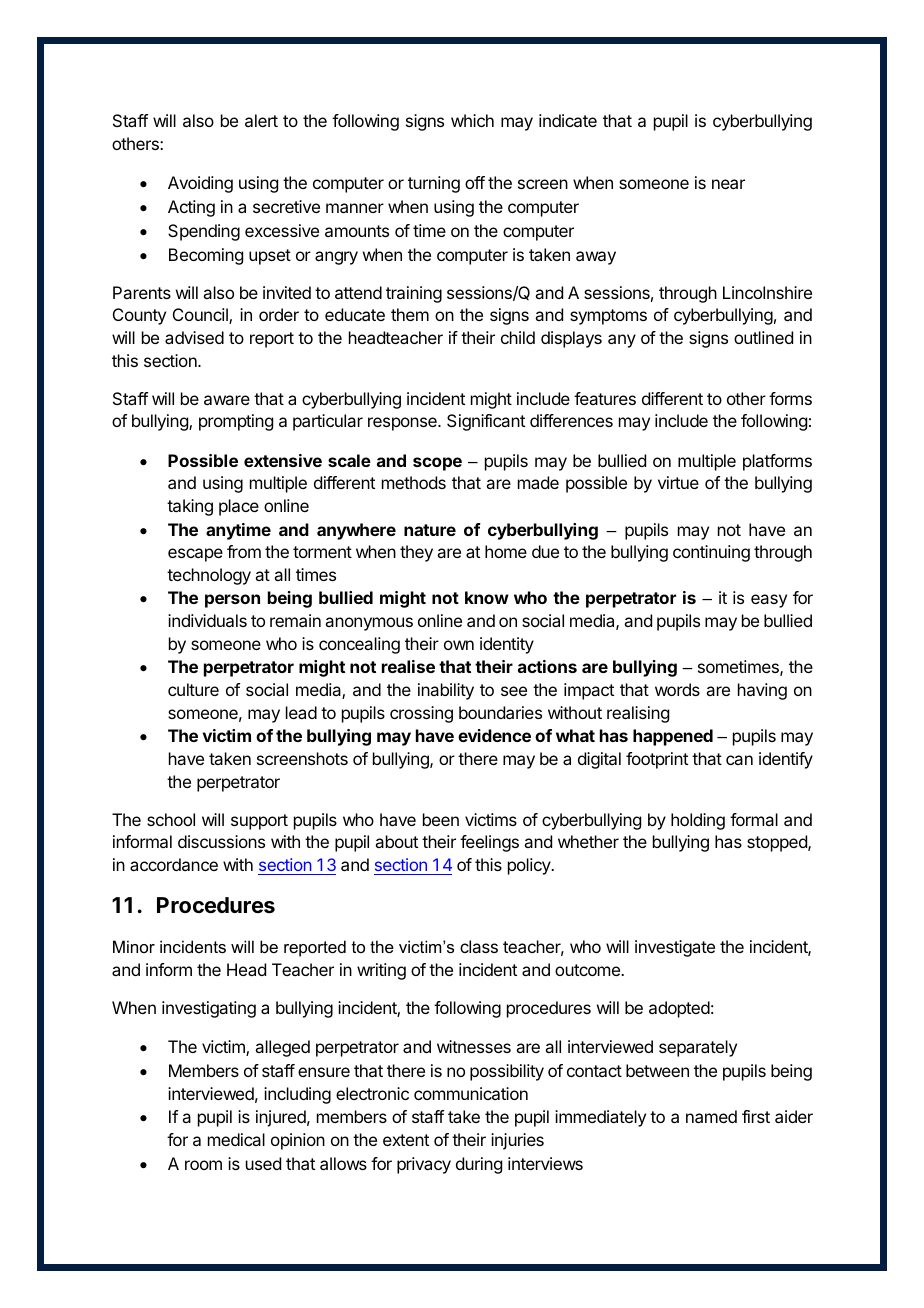 The image size is (924, 1308). What do you see at coordinates (711, 1116) in the screenshot?
I see `named` at bounding box center [711, 1116].
